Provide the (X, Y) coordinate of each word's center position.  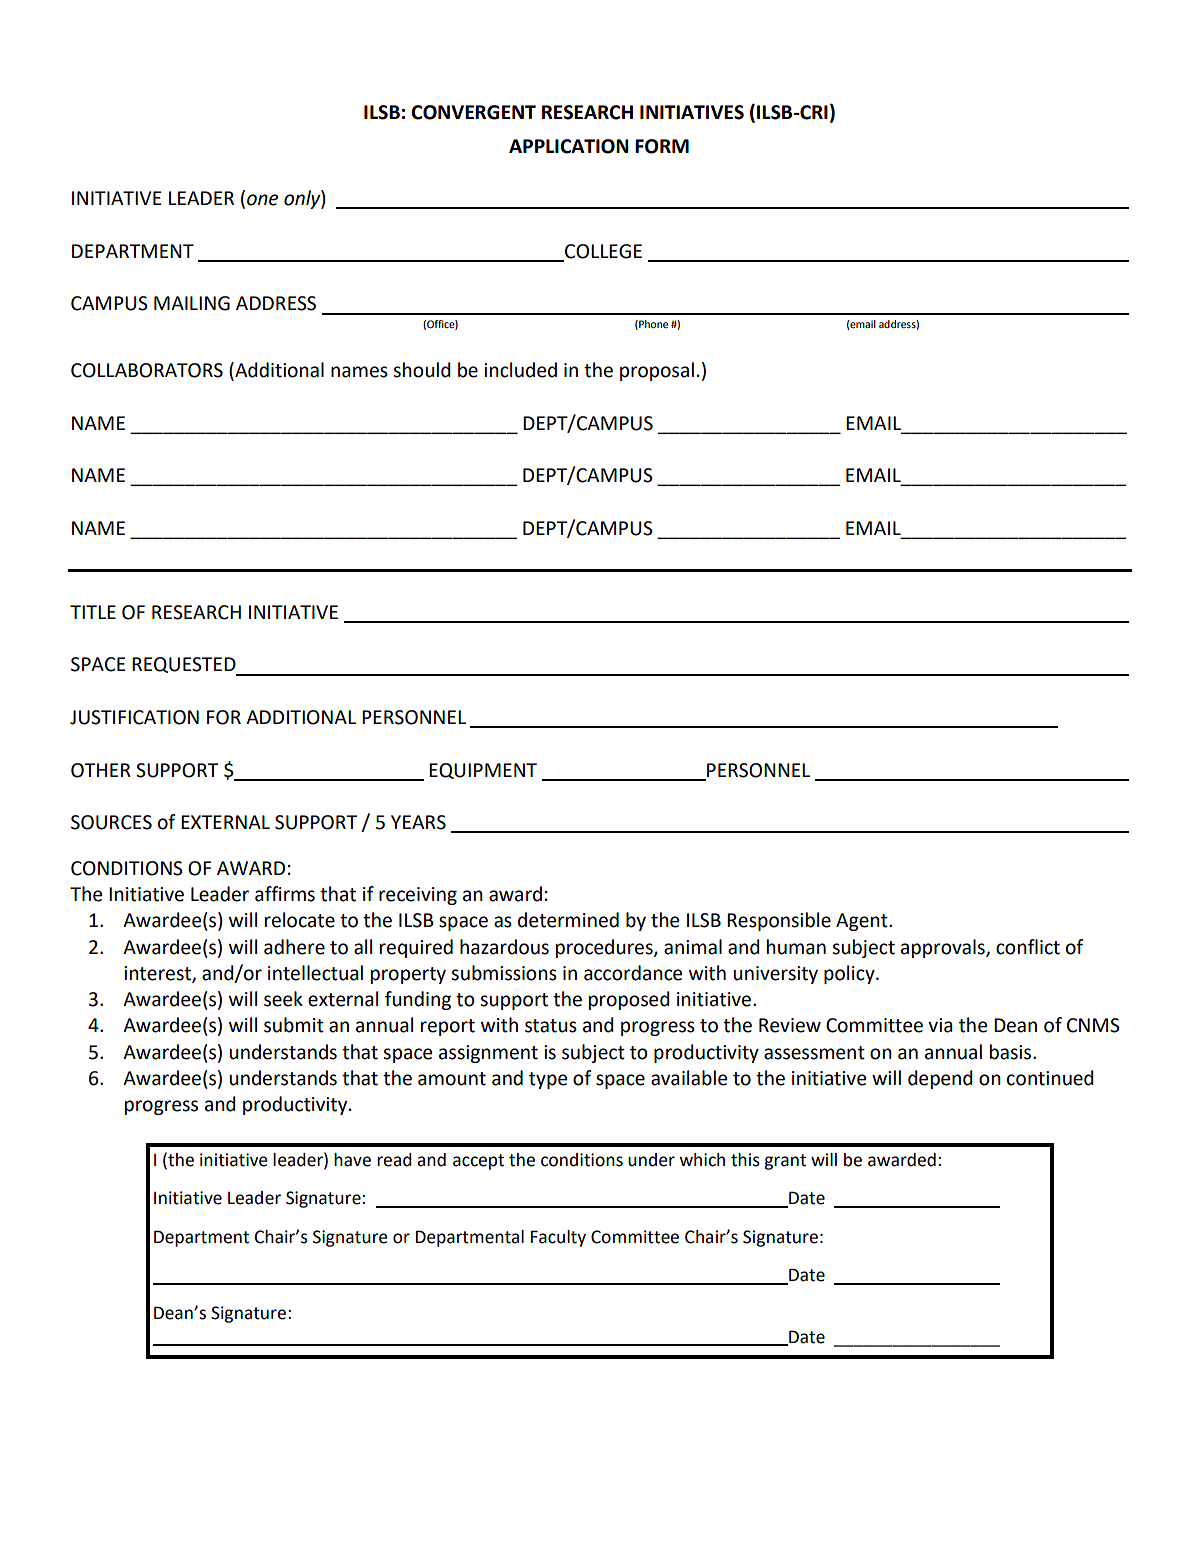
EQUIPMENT (483, 771)
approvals (944, 948)
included (520, 370)
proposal (657, 371)
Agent (863, 922)
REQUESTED (185, 666)
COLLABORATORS (147, 370)
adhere (294, 947)
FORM (662, 146)
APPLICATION (569, 146)
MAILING (192, 303)
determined (568, 920)
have (352, 1160)
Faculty (558, 1238)
